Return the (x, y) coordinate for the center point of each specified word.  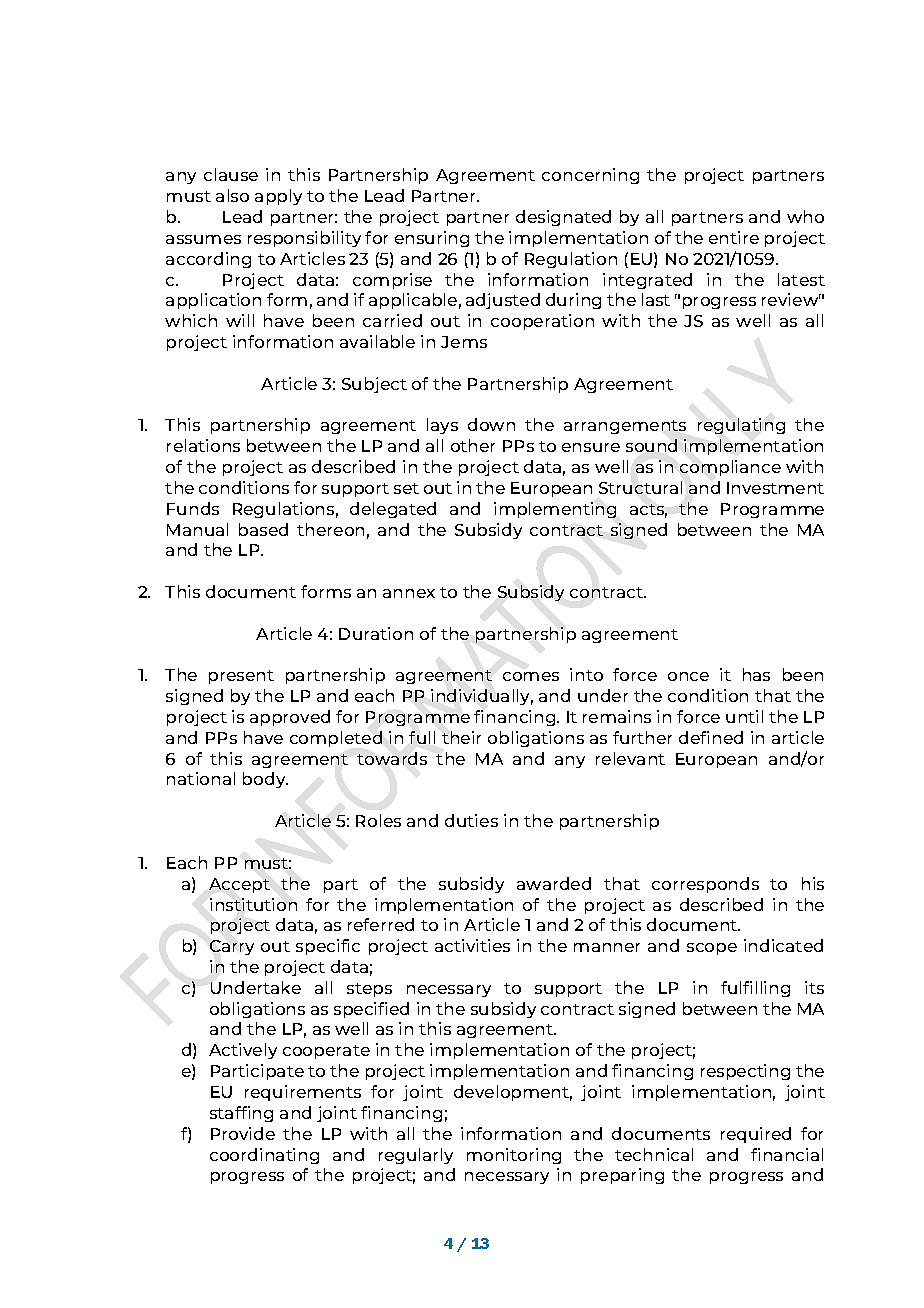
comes (531, 676)
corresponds (705, 885)
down (491, 424)
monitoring (514, 1156)
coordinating (264, 1156)
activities (472, 945)
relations (203, 445)
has (756, 674)
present (241, 677)
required (756, 1135)
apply (278, 197)
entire (734, 237)
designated (563, 218)
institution (253, 904)
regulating (741, 426)
